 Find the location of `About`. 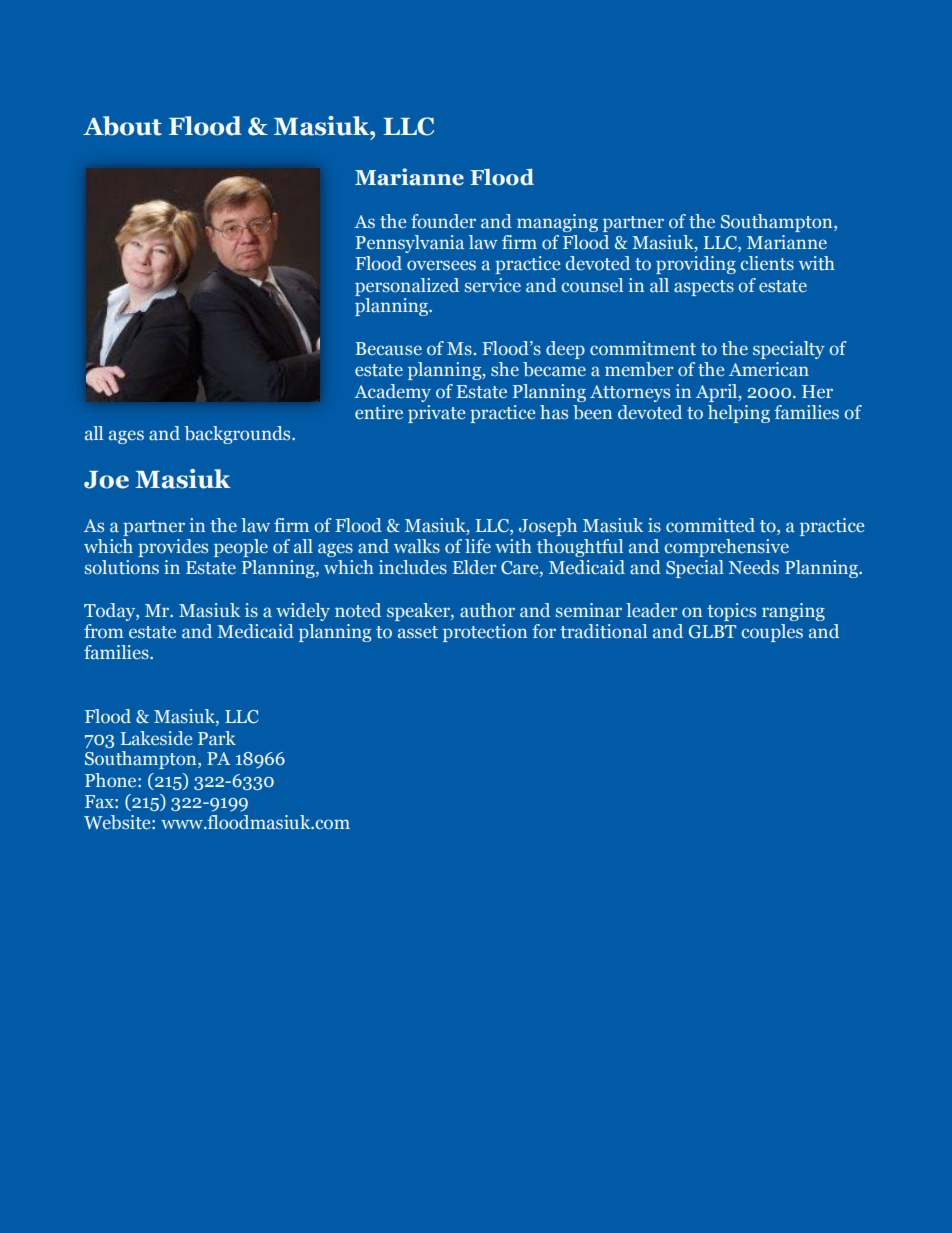

About is located at coordinates (122, 126).
